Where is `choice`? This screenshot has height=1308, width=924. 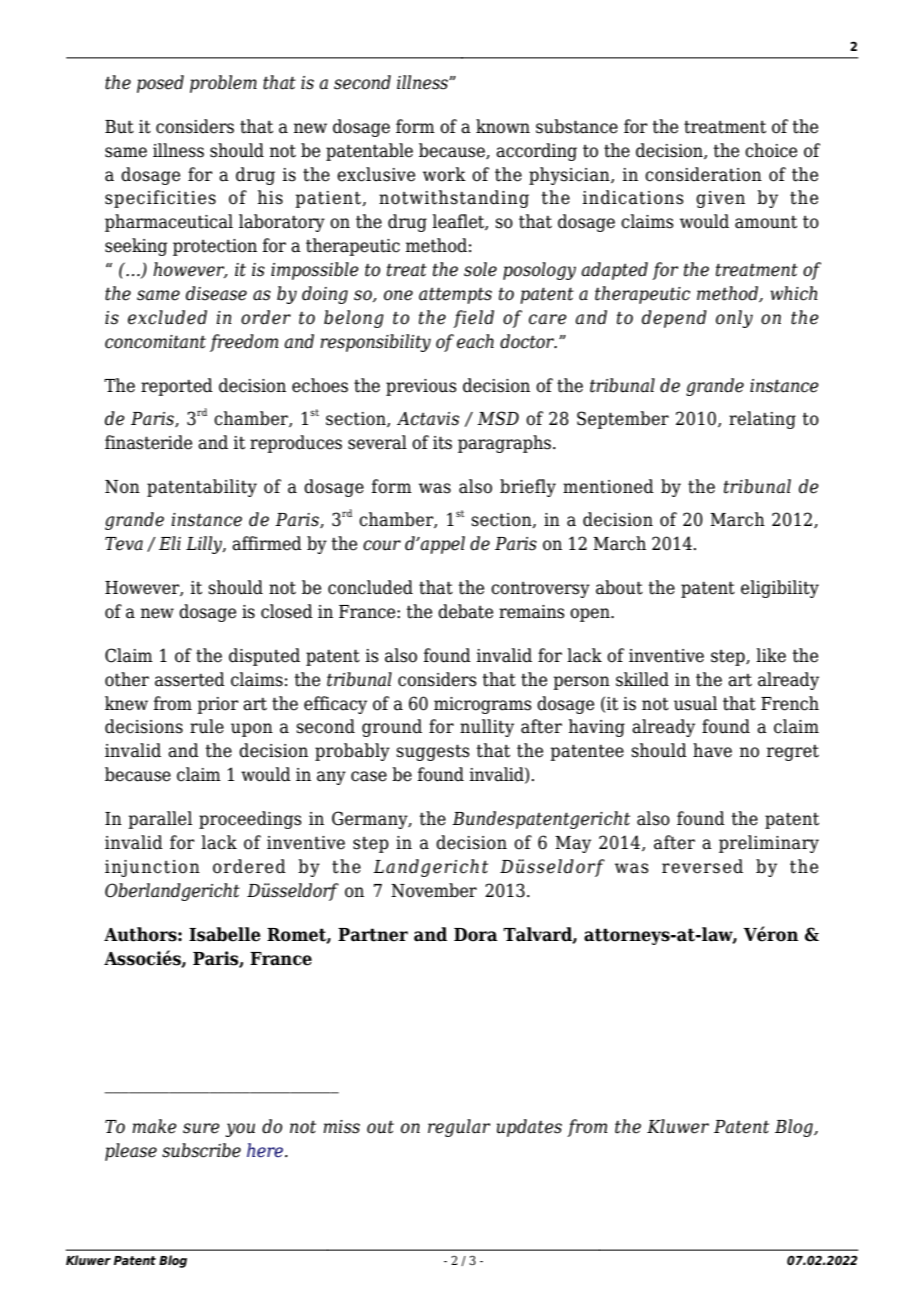
choice is located at coordinates (771, 150).
